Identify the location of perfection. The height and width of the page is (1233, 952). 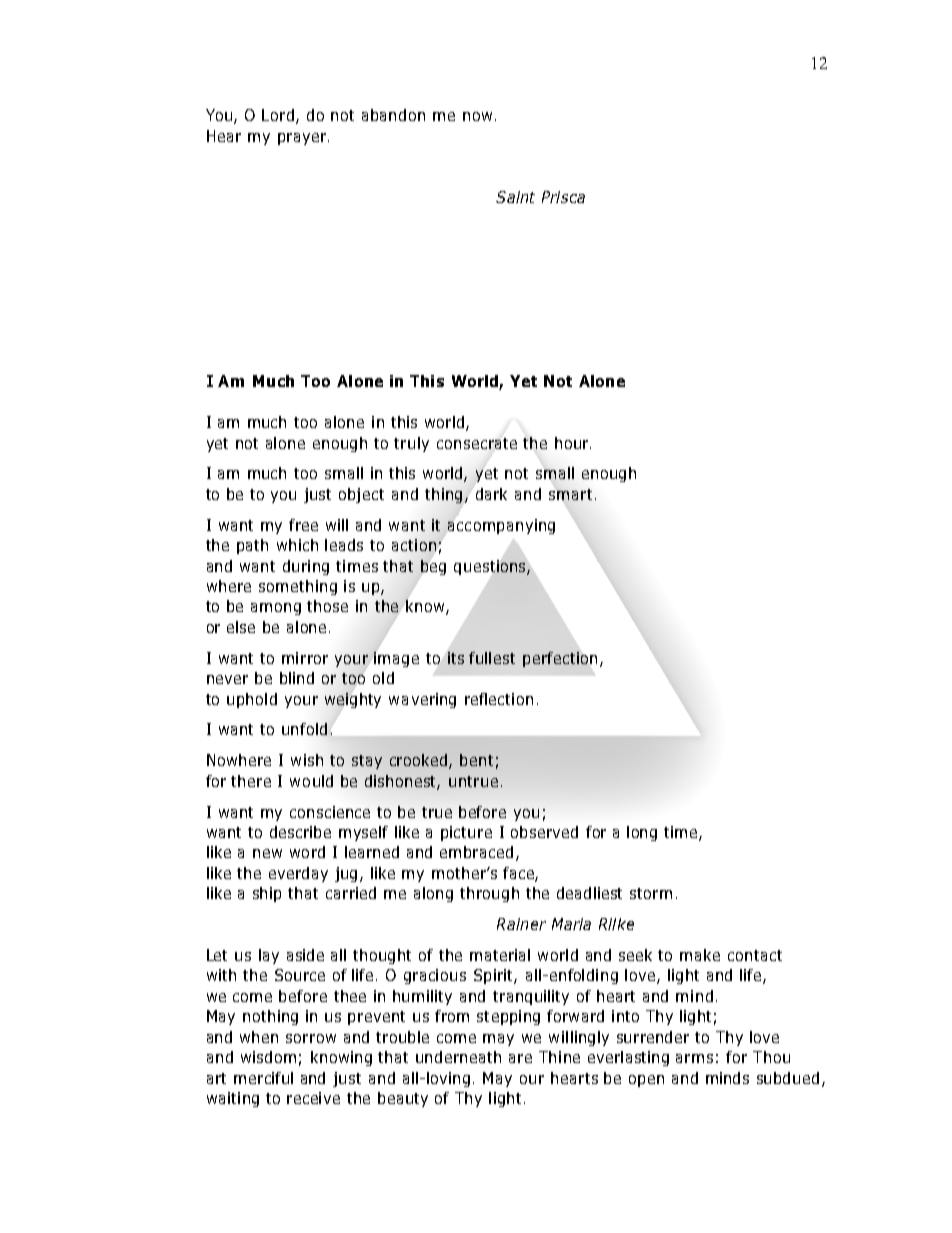
(560, 659).
